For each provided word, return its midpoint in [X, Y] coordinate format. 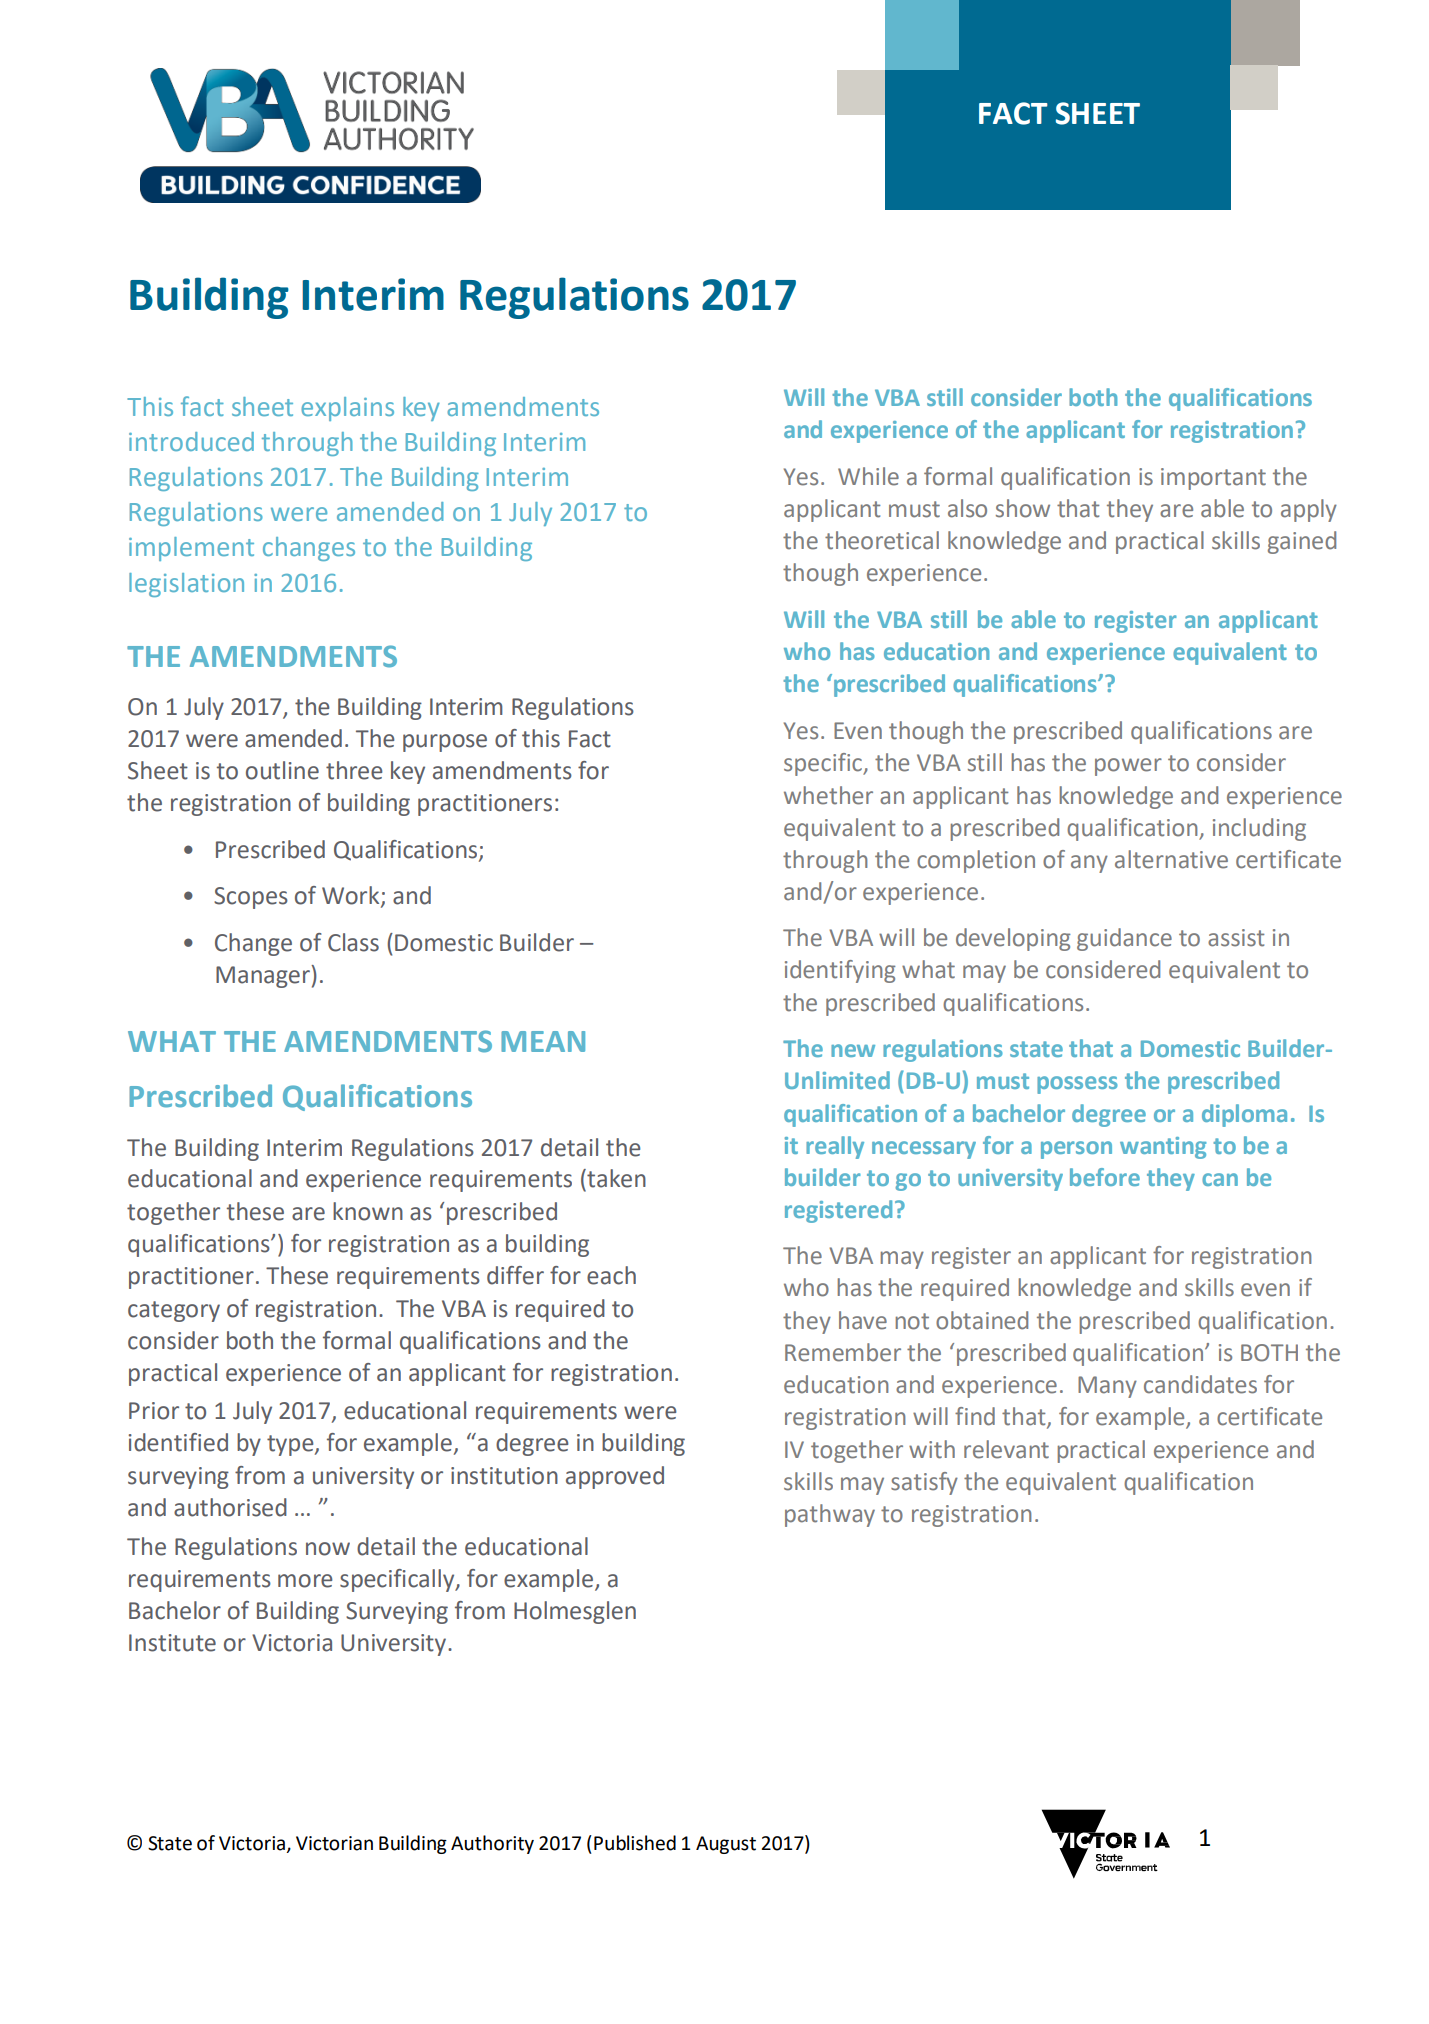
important [1213, 479]
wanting [1163, 1148]
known [368, 1211]
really [835, 1147]
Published [635, 1843]
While [868, 476]
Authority [492, 1844]
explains [347, 409]
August [726, 1845]
